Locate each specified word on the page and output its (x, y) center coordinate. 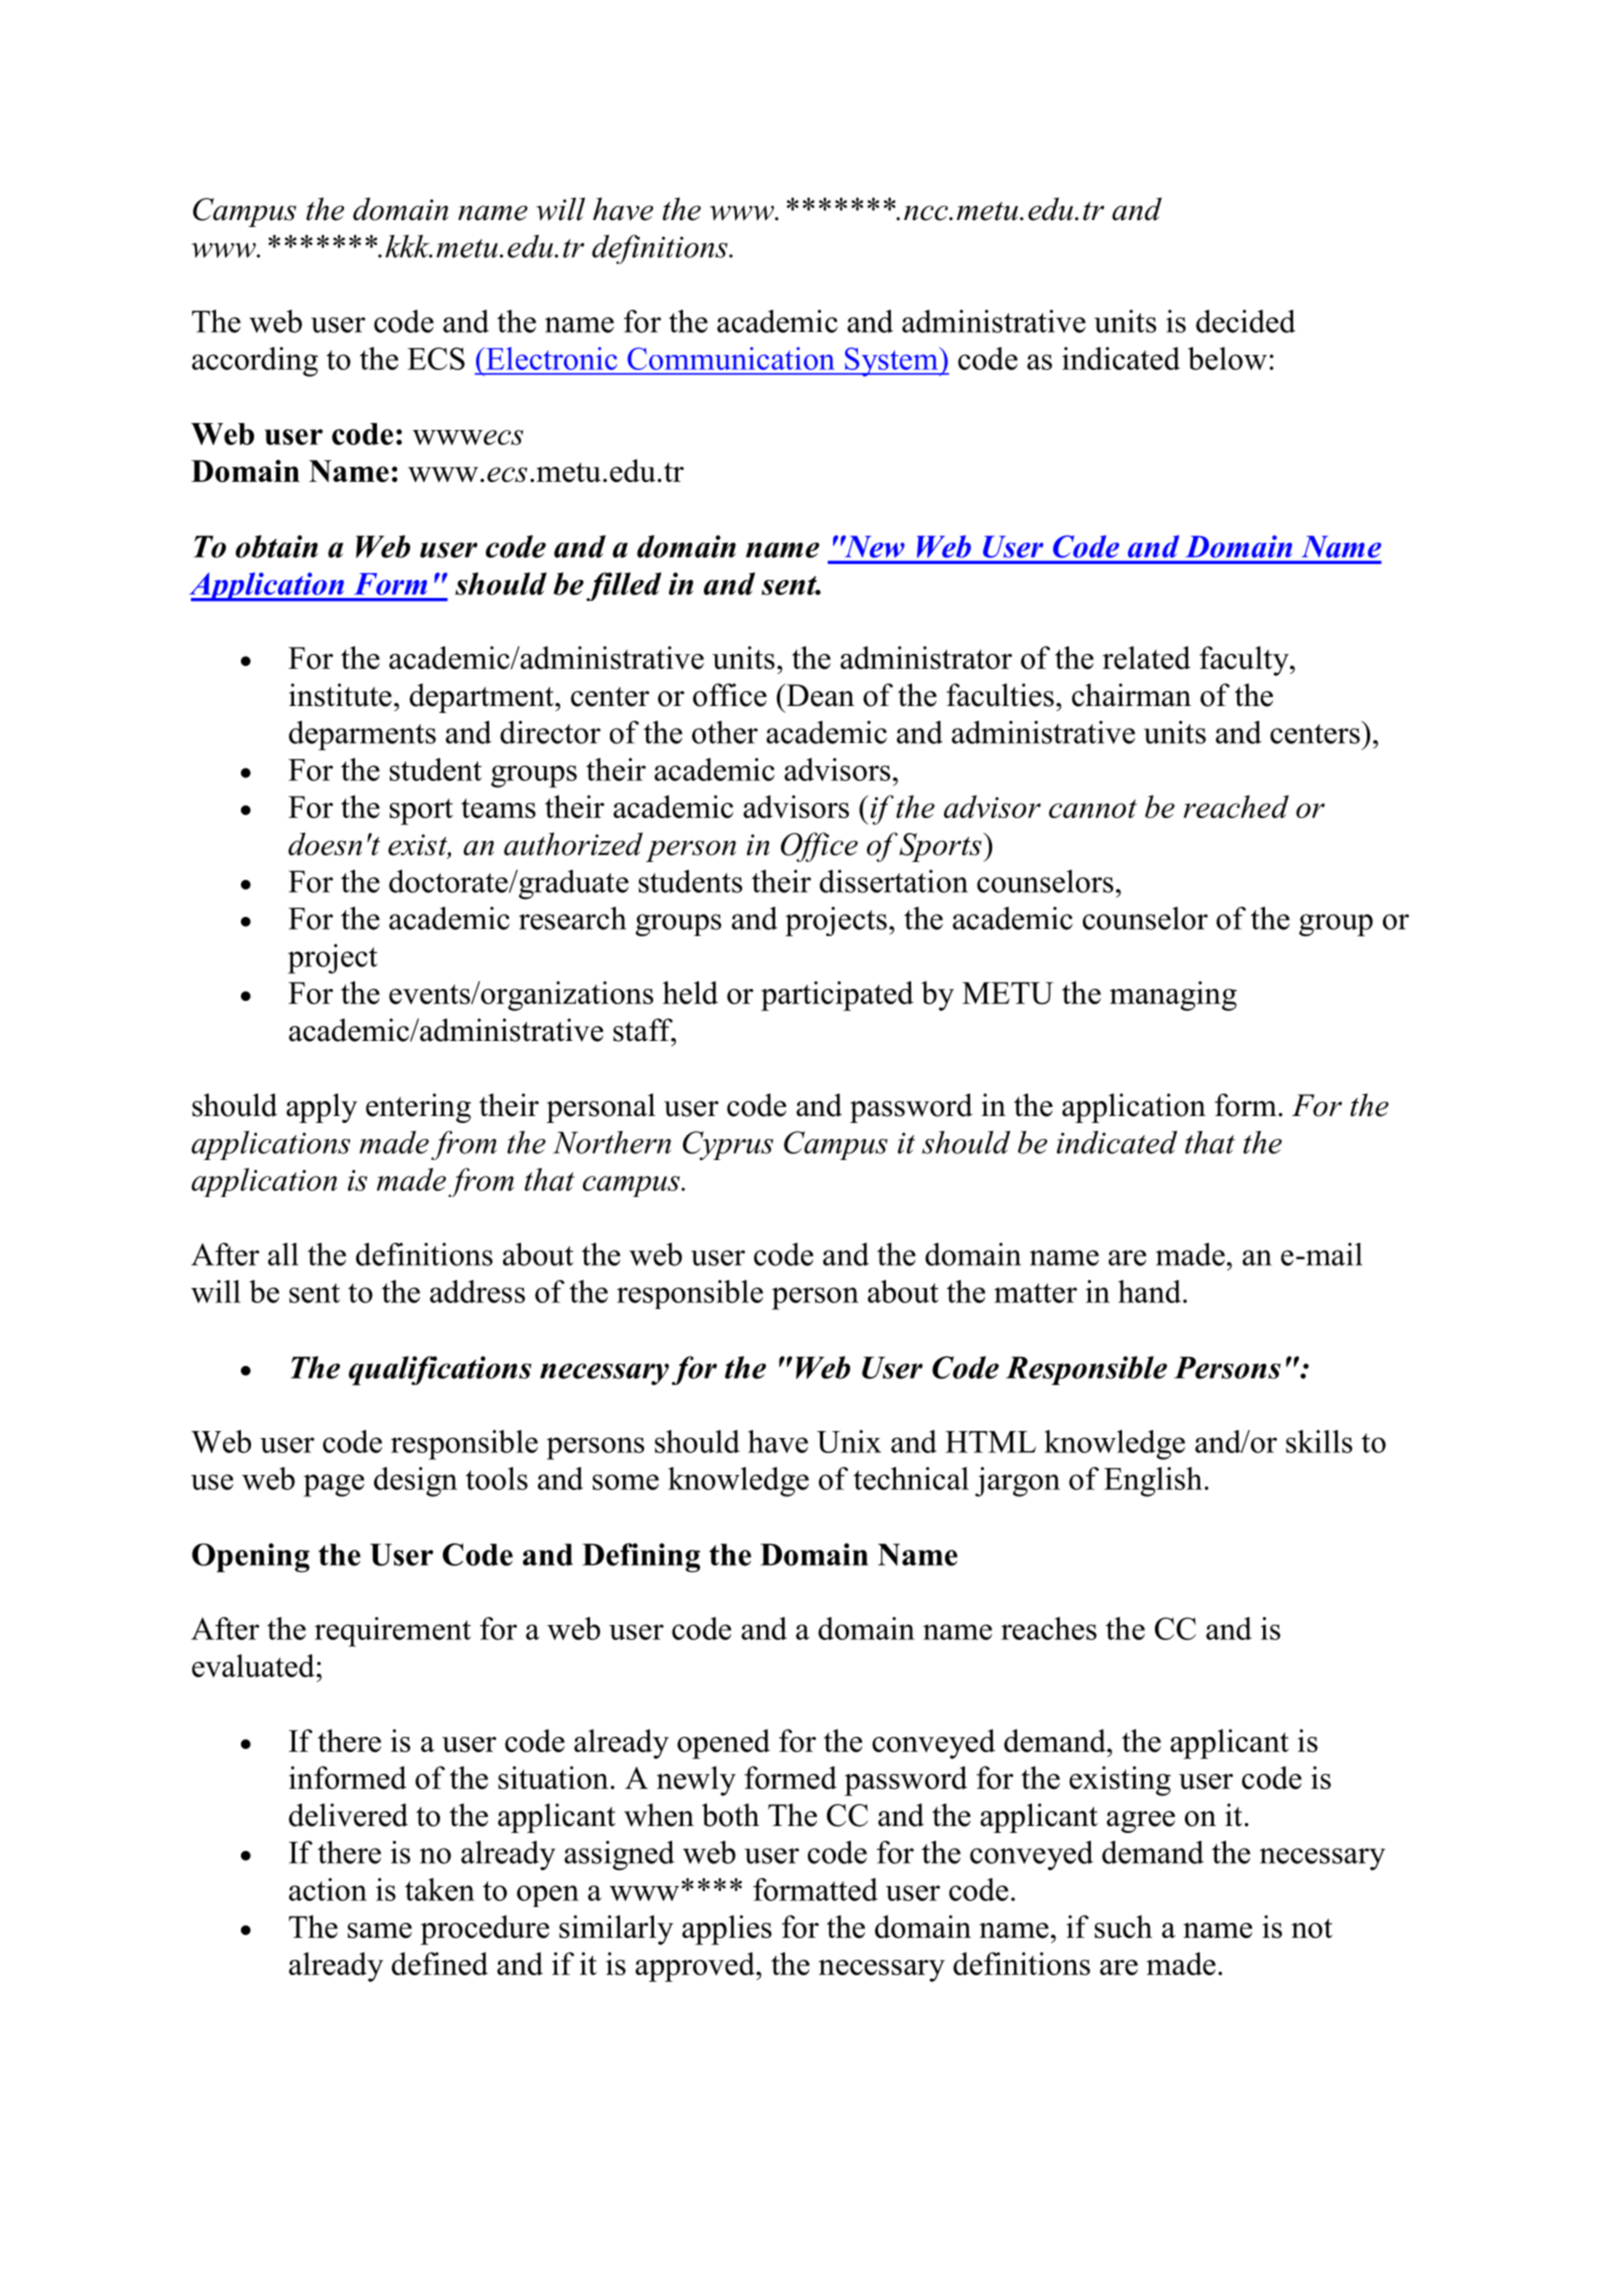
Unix (849, 1441)
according (255, 362)
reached (1236, 806)
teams (498, 808)
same (380, 1930)
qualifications (440, 1370)
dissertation (894, 881)
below (1227, 358)
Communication (731, 358)
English (1153, 1482)
